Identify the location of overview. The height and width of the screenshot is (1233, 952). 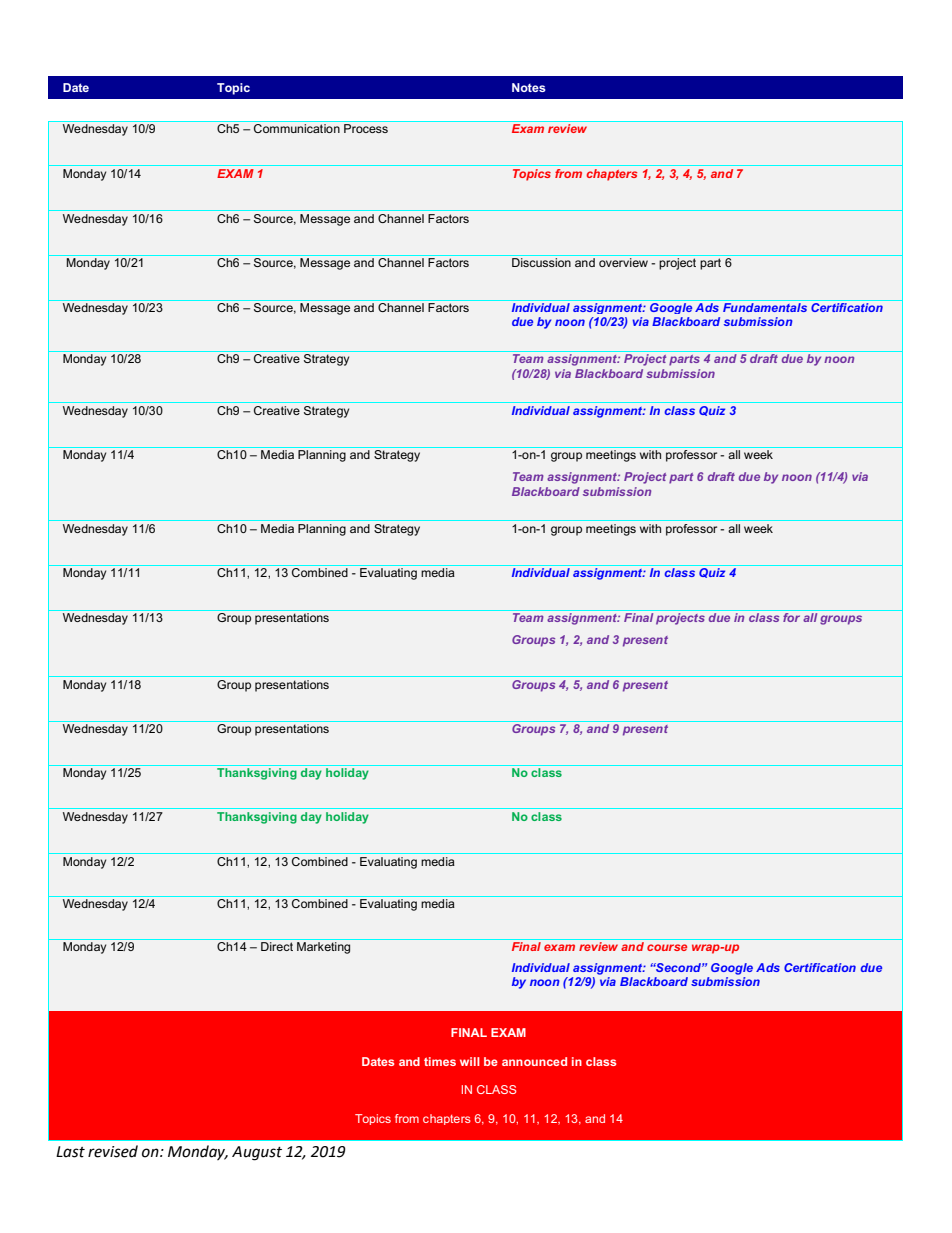
(623, 262).
